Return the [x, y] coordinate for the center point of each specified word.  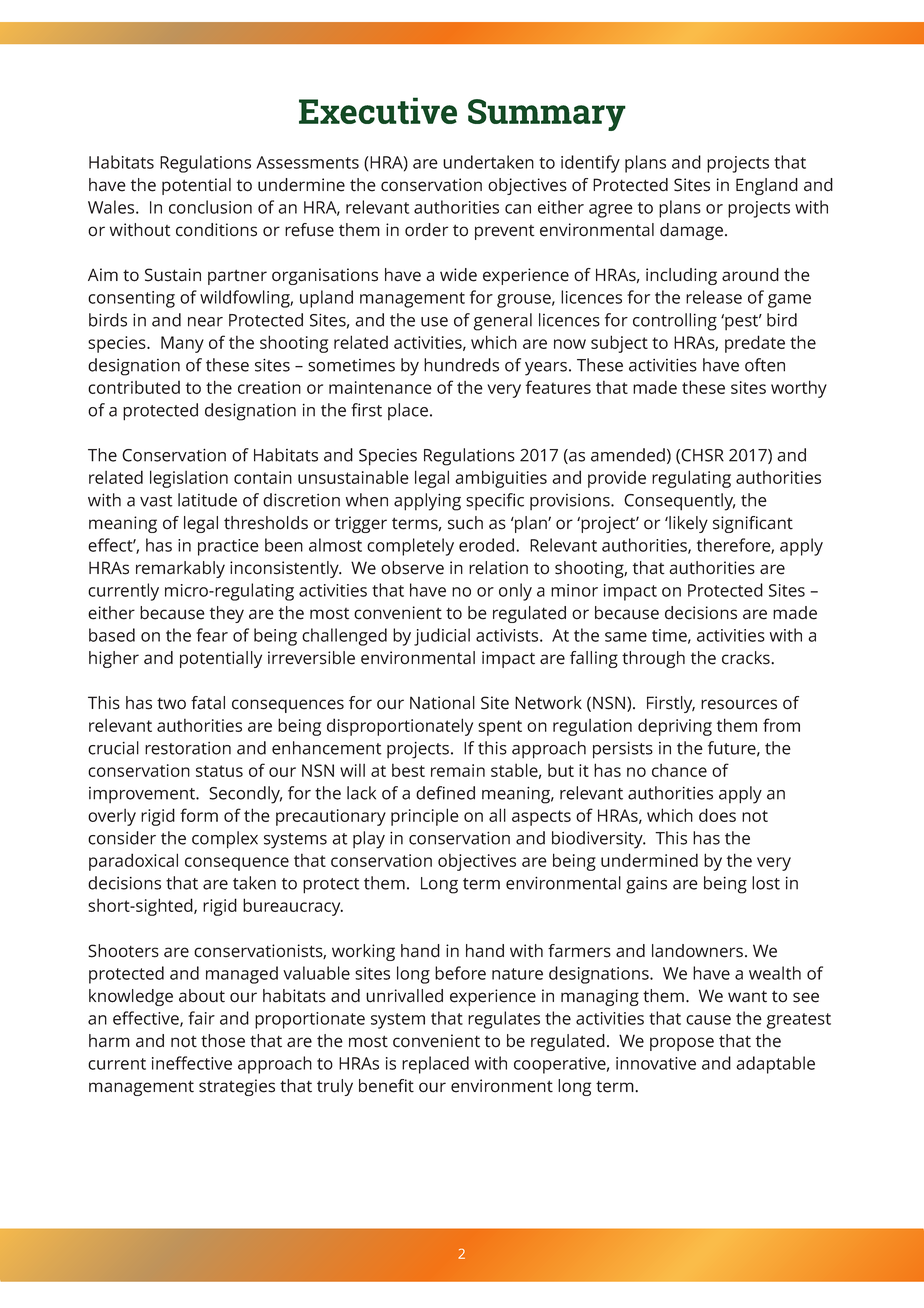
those [223, 1041]
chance [679, 770]
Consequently [679, 502]
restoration [188, 748]
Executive [378, 110]
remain [458, 770]
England [767, 186]
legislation [189, 479]
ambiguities [501, 479]
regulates [504, 1020]
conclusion [210, 207]
